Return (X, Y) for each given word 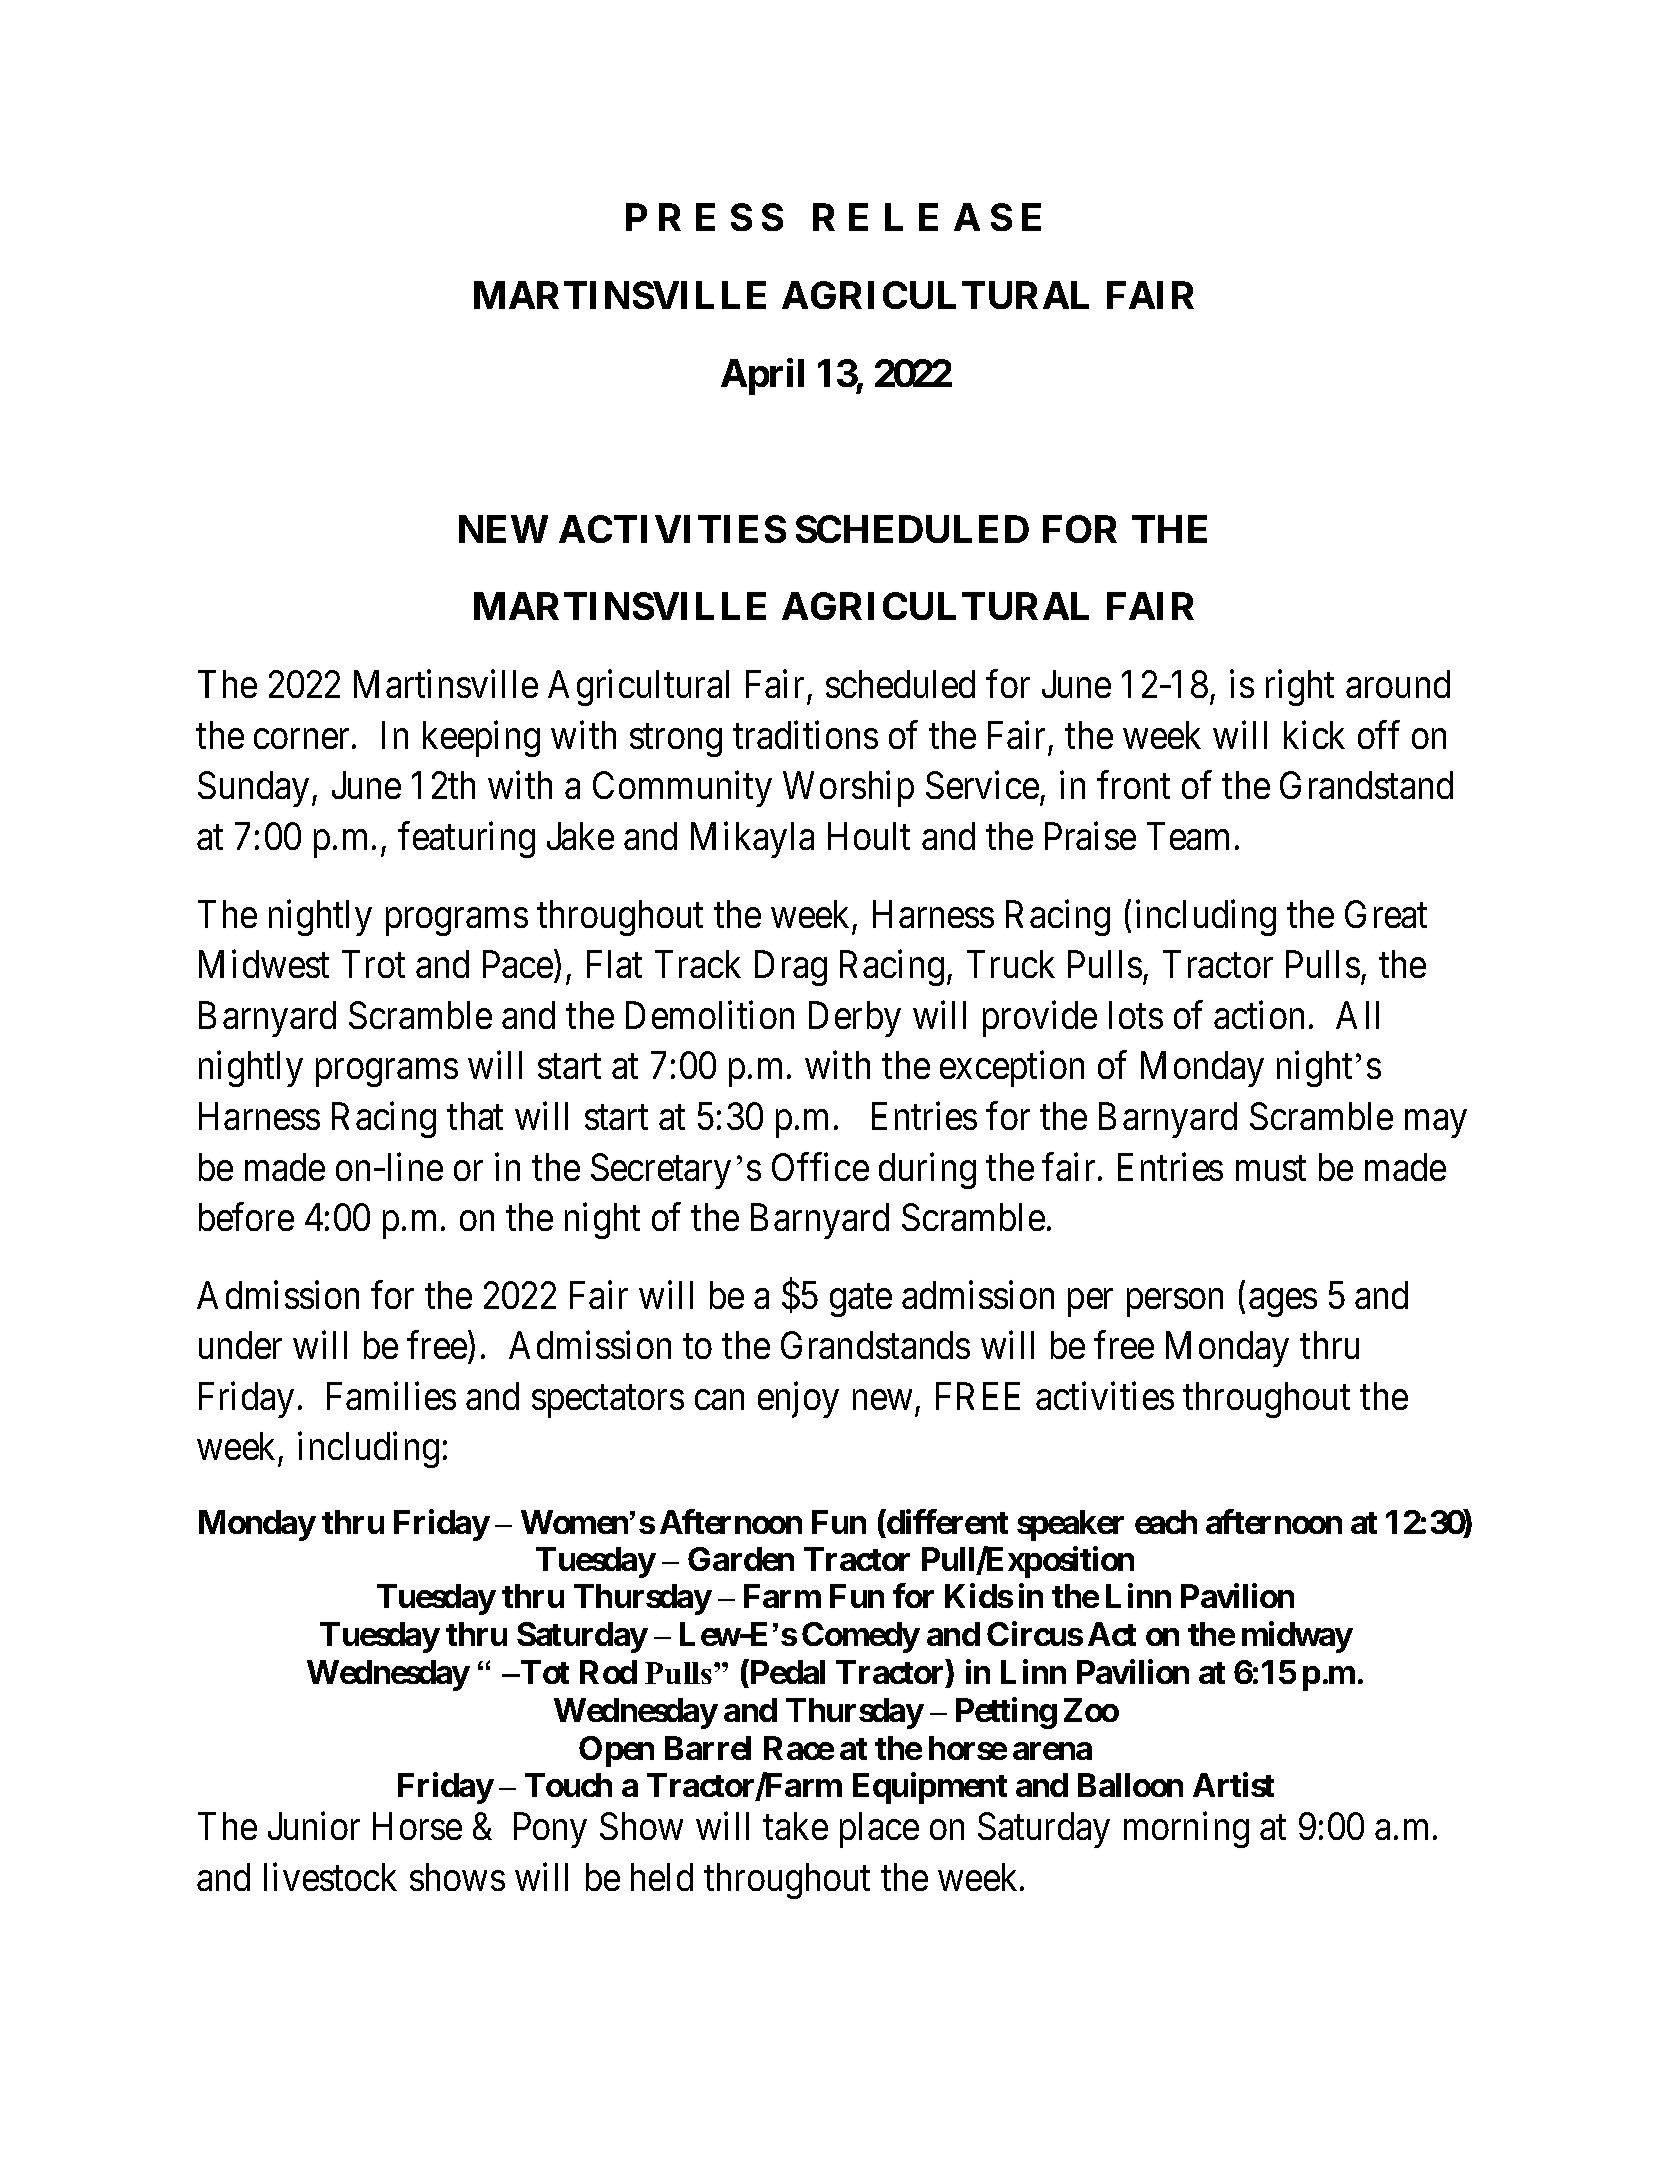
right (1300, 688)
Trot (373, 964)
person (1175, 1303)
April (762, 377)
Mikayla (752, 840)
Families (391, 1396)
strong (676, 741)
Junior (314, 1826)
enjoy (798, 1400)
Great (1386, 914)
